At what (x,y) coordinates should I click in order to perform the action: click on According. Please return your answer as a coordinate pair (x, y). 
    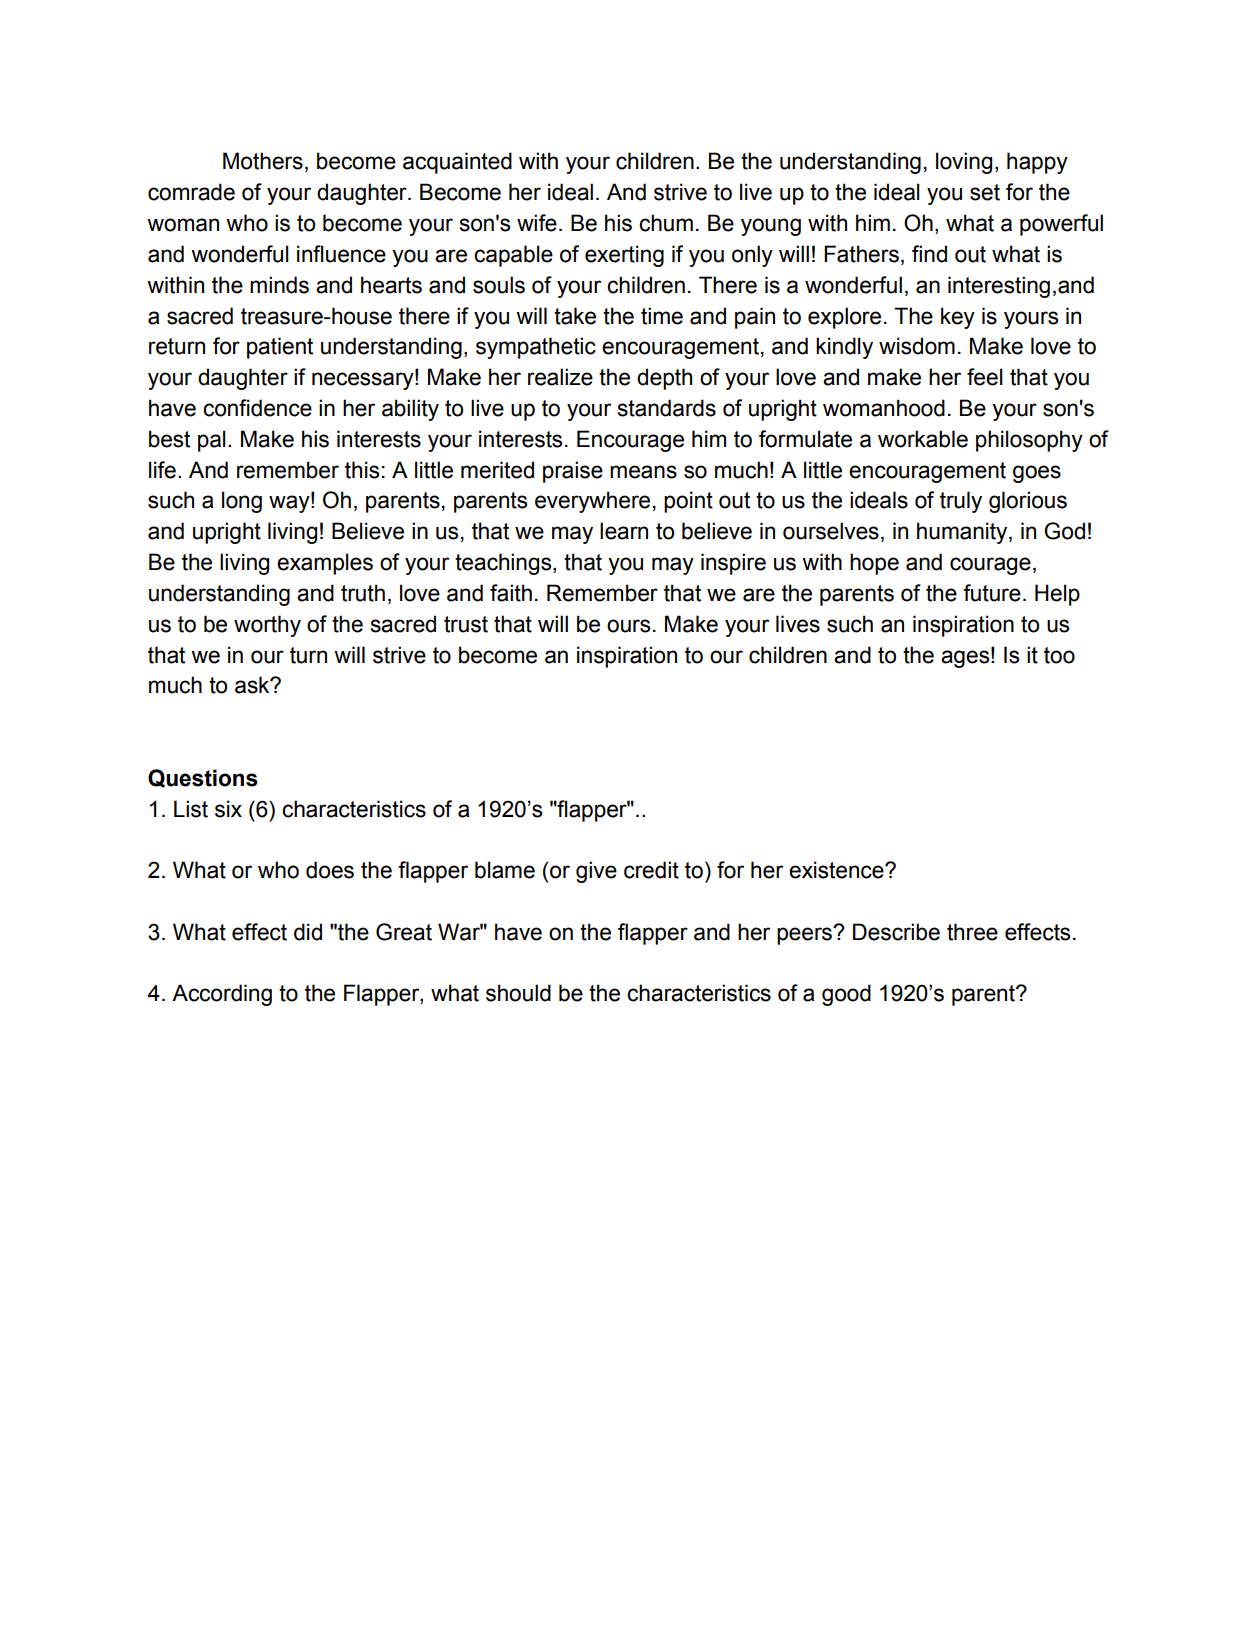
    Looking at the image, I should click on (222, 995).
